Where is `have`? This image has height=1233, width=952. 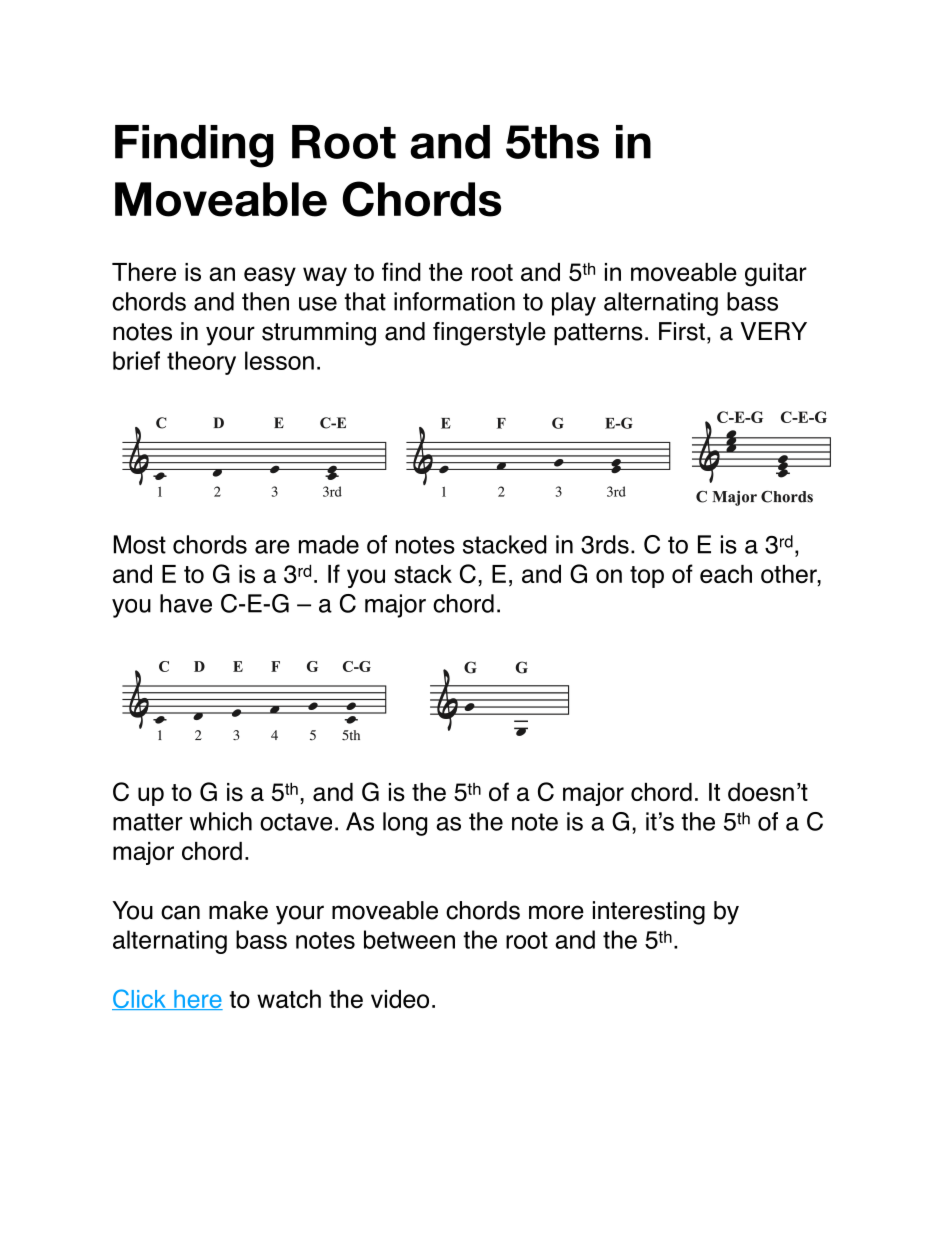
have is located at coordinates (186, 603).
